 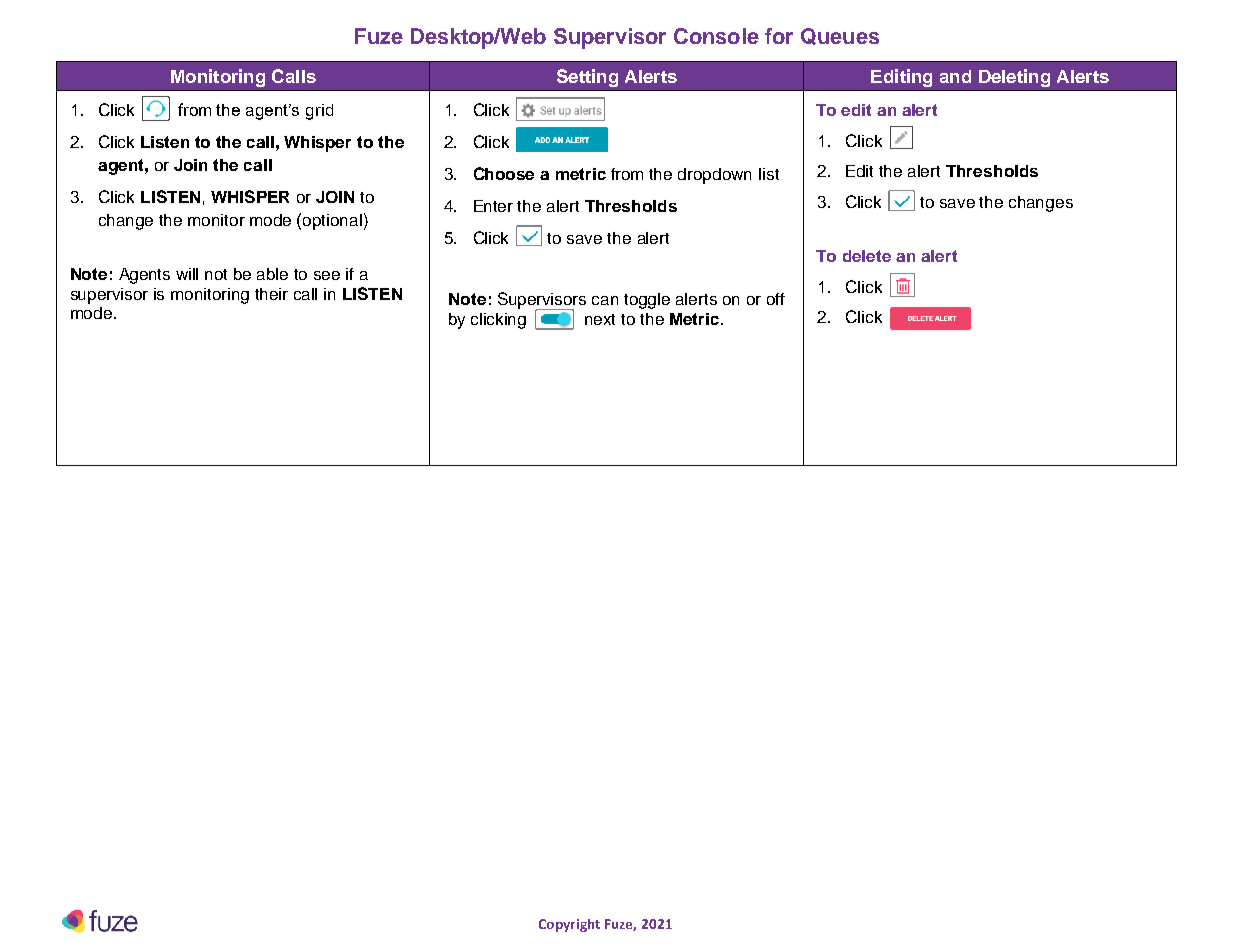 I want to click on see, so click(x=327, y=275).
